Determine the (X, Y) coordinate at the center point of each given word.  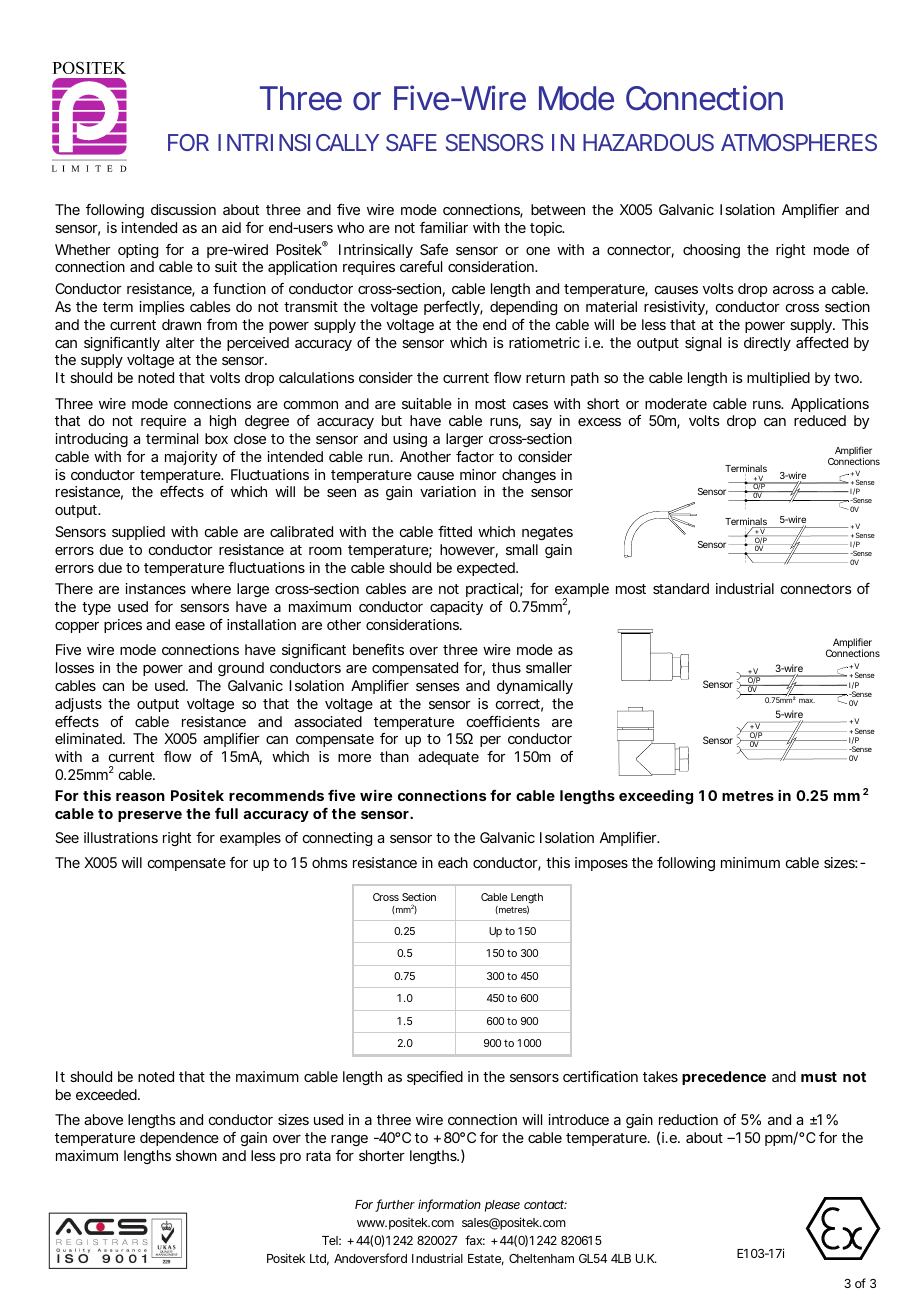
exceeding (656, 797)
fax (475, 1240)
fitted (455, 531)
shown (196, 1155)
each (453, 862)
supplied (138, 533)
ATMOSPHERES (799, 142)
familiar (444, 227)
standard (681, 588)
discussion (183, 209)
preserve (150, 816)
